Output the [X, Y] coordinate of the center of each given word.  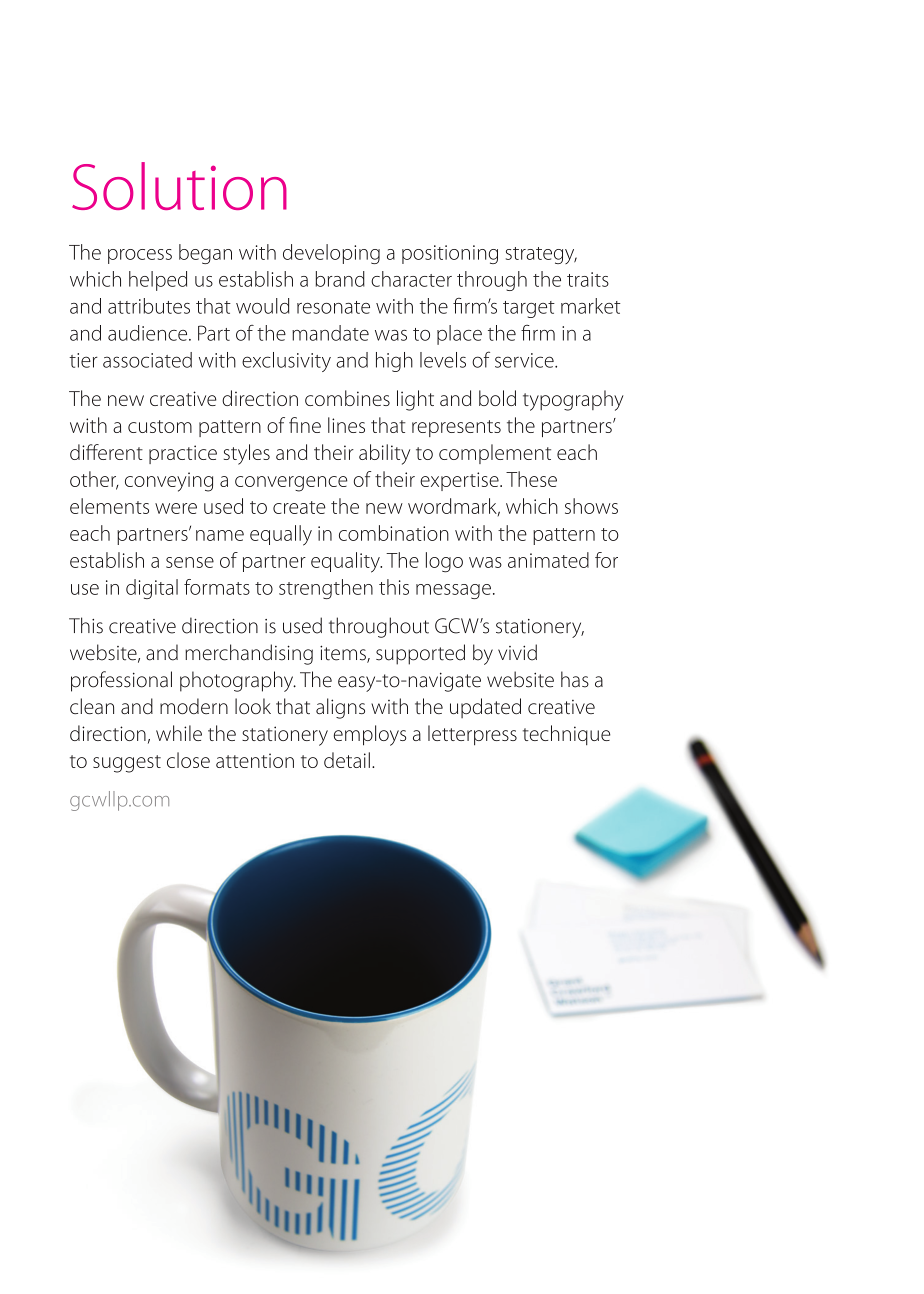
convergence [291, 484]
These [531, 479]
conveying [169, 482]
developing [331, 254]
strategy [541, 255]
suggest [127, 764]
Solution [179, 186]
